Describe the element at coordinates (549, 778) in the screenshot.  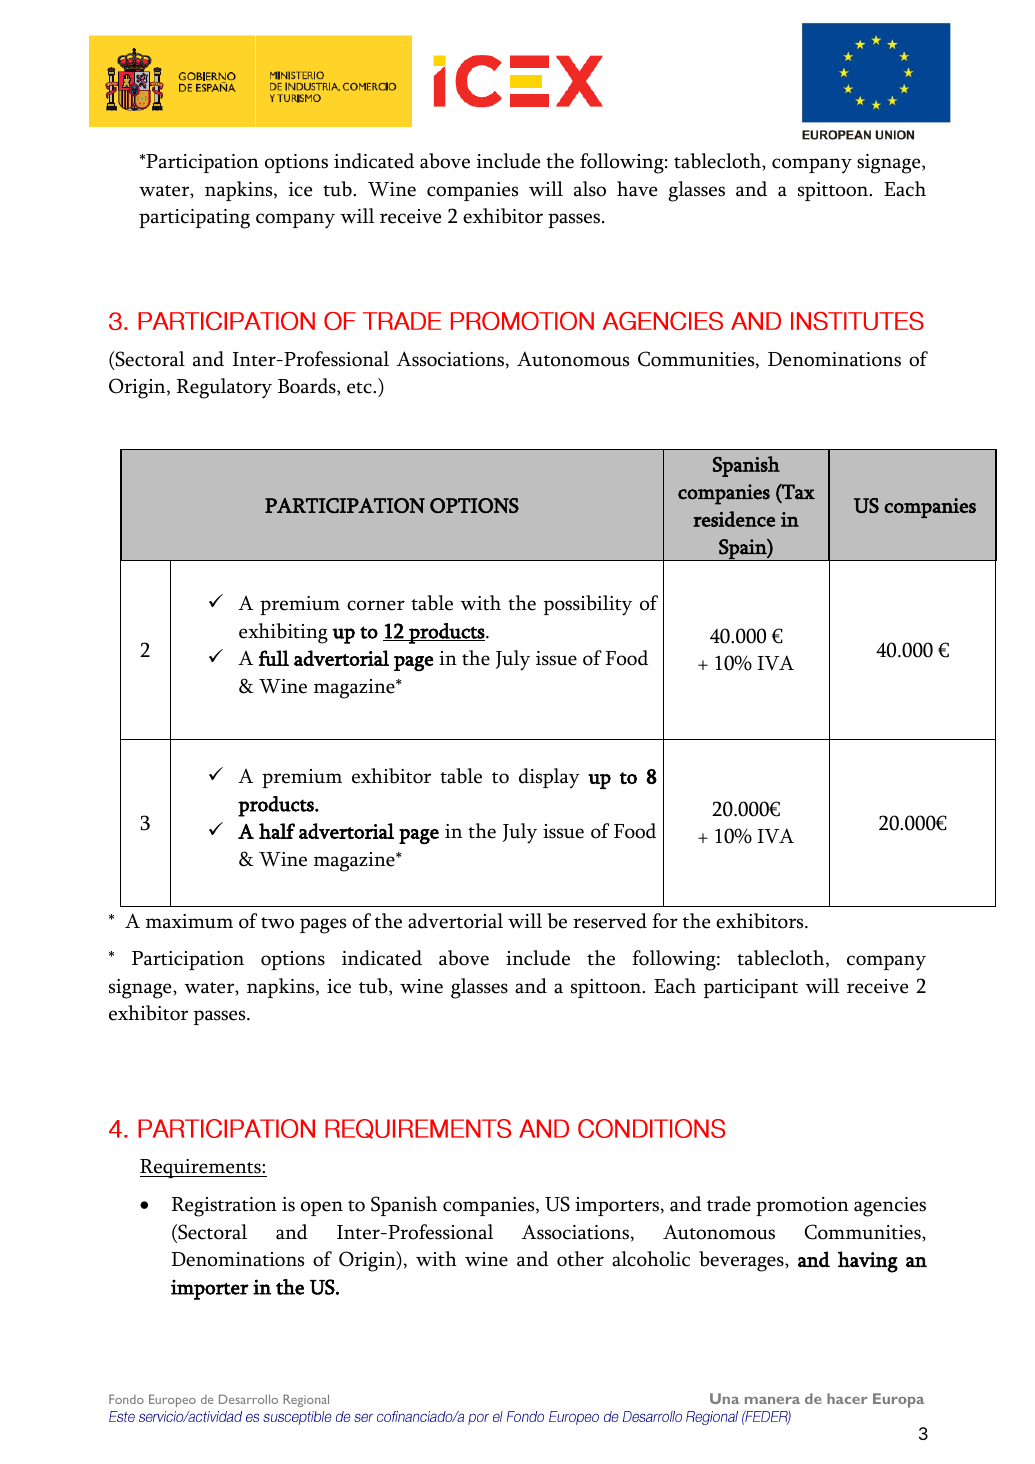
I see `display` at that location.
